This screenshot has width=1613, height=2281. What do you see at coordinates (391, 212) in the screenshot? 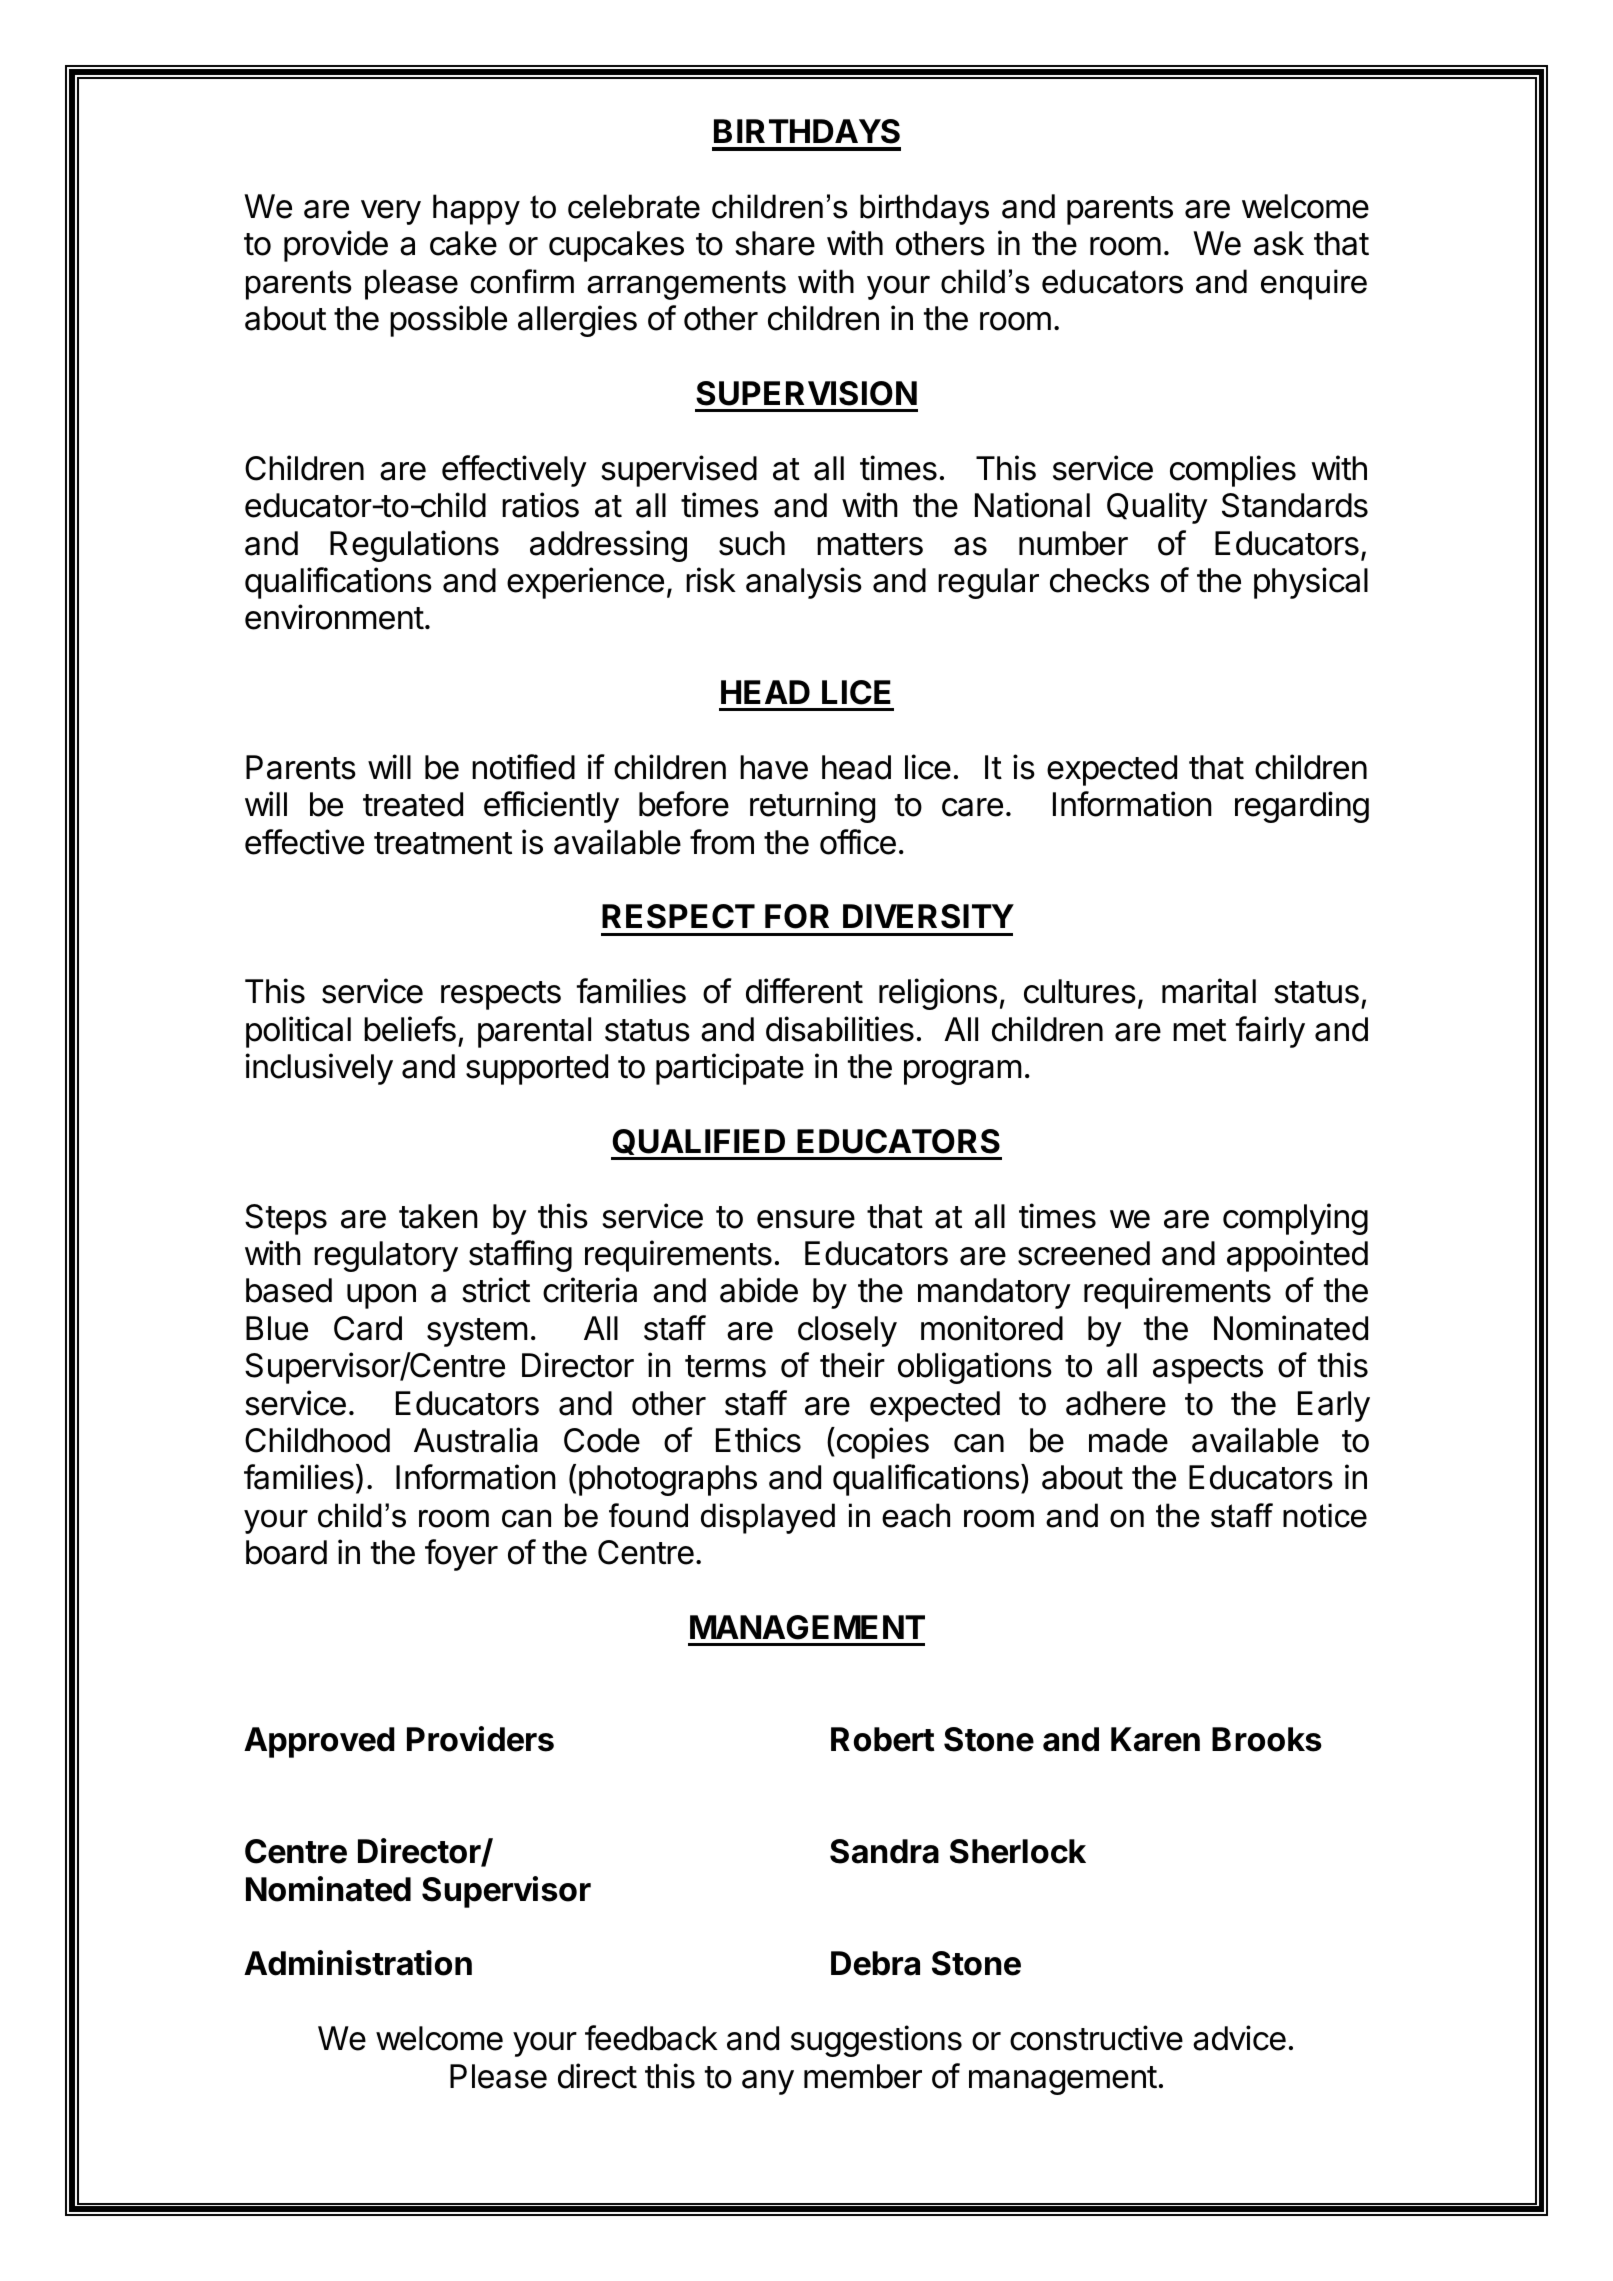
I see `very` at bounding box center [391, 212].
